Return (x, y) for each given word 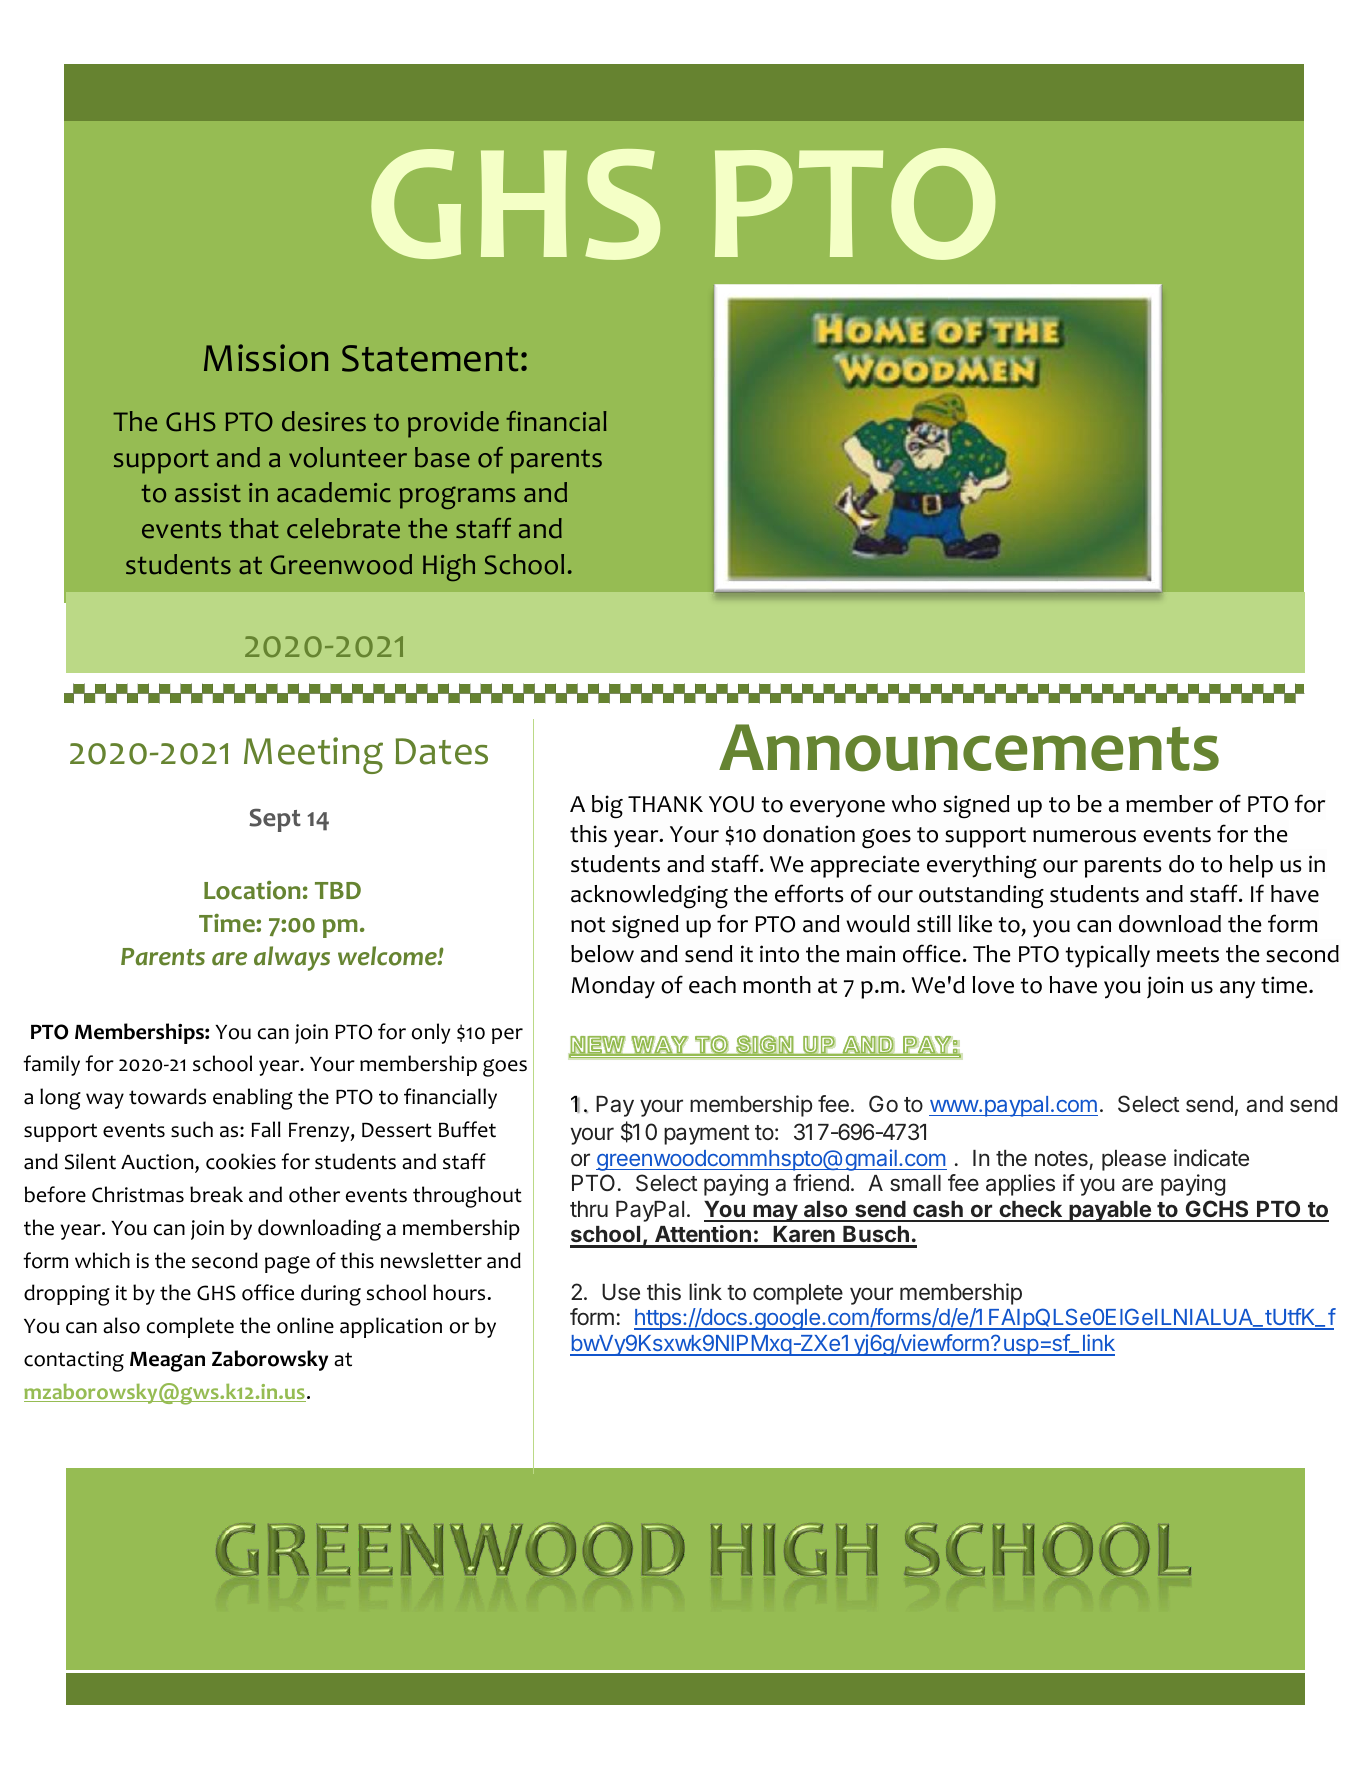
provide (453, 424)
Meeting (313, 755)
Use (621, 1292)
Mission (266, 358)
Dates (442, 751)
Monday (613, 987)
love (993, 985)
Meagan (167, 1362)
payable (1110, 1211)
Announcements (969, 748)
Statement (430, 358)
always (292, 958)
